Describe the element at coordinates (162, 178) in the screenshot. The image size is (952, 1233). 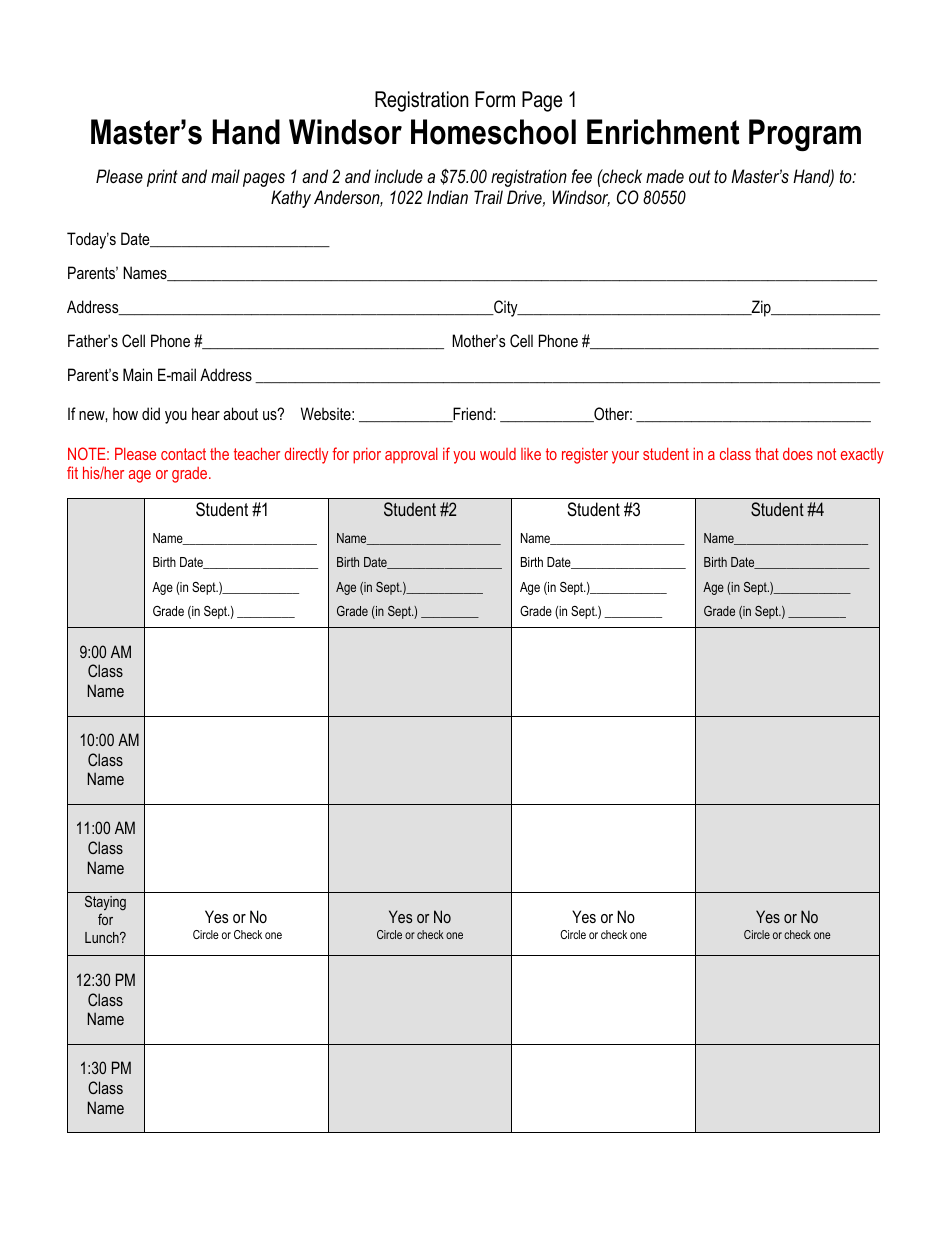
I see `print` at that location.
